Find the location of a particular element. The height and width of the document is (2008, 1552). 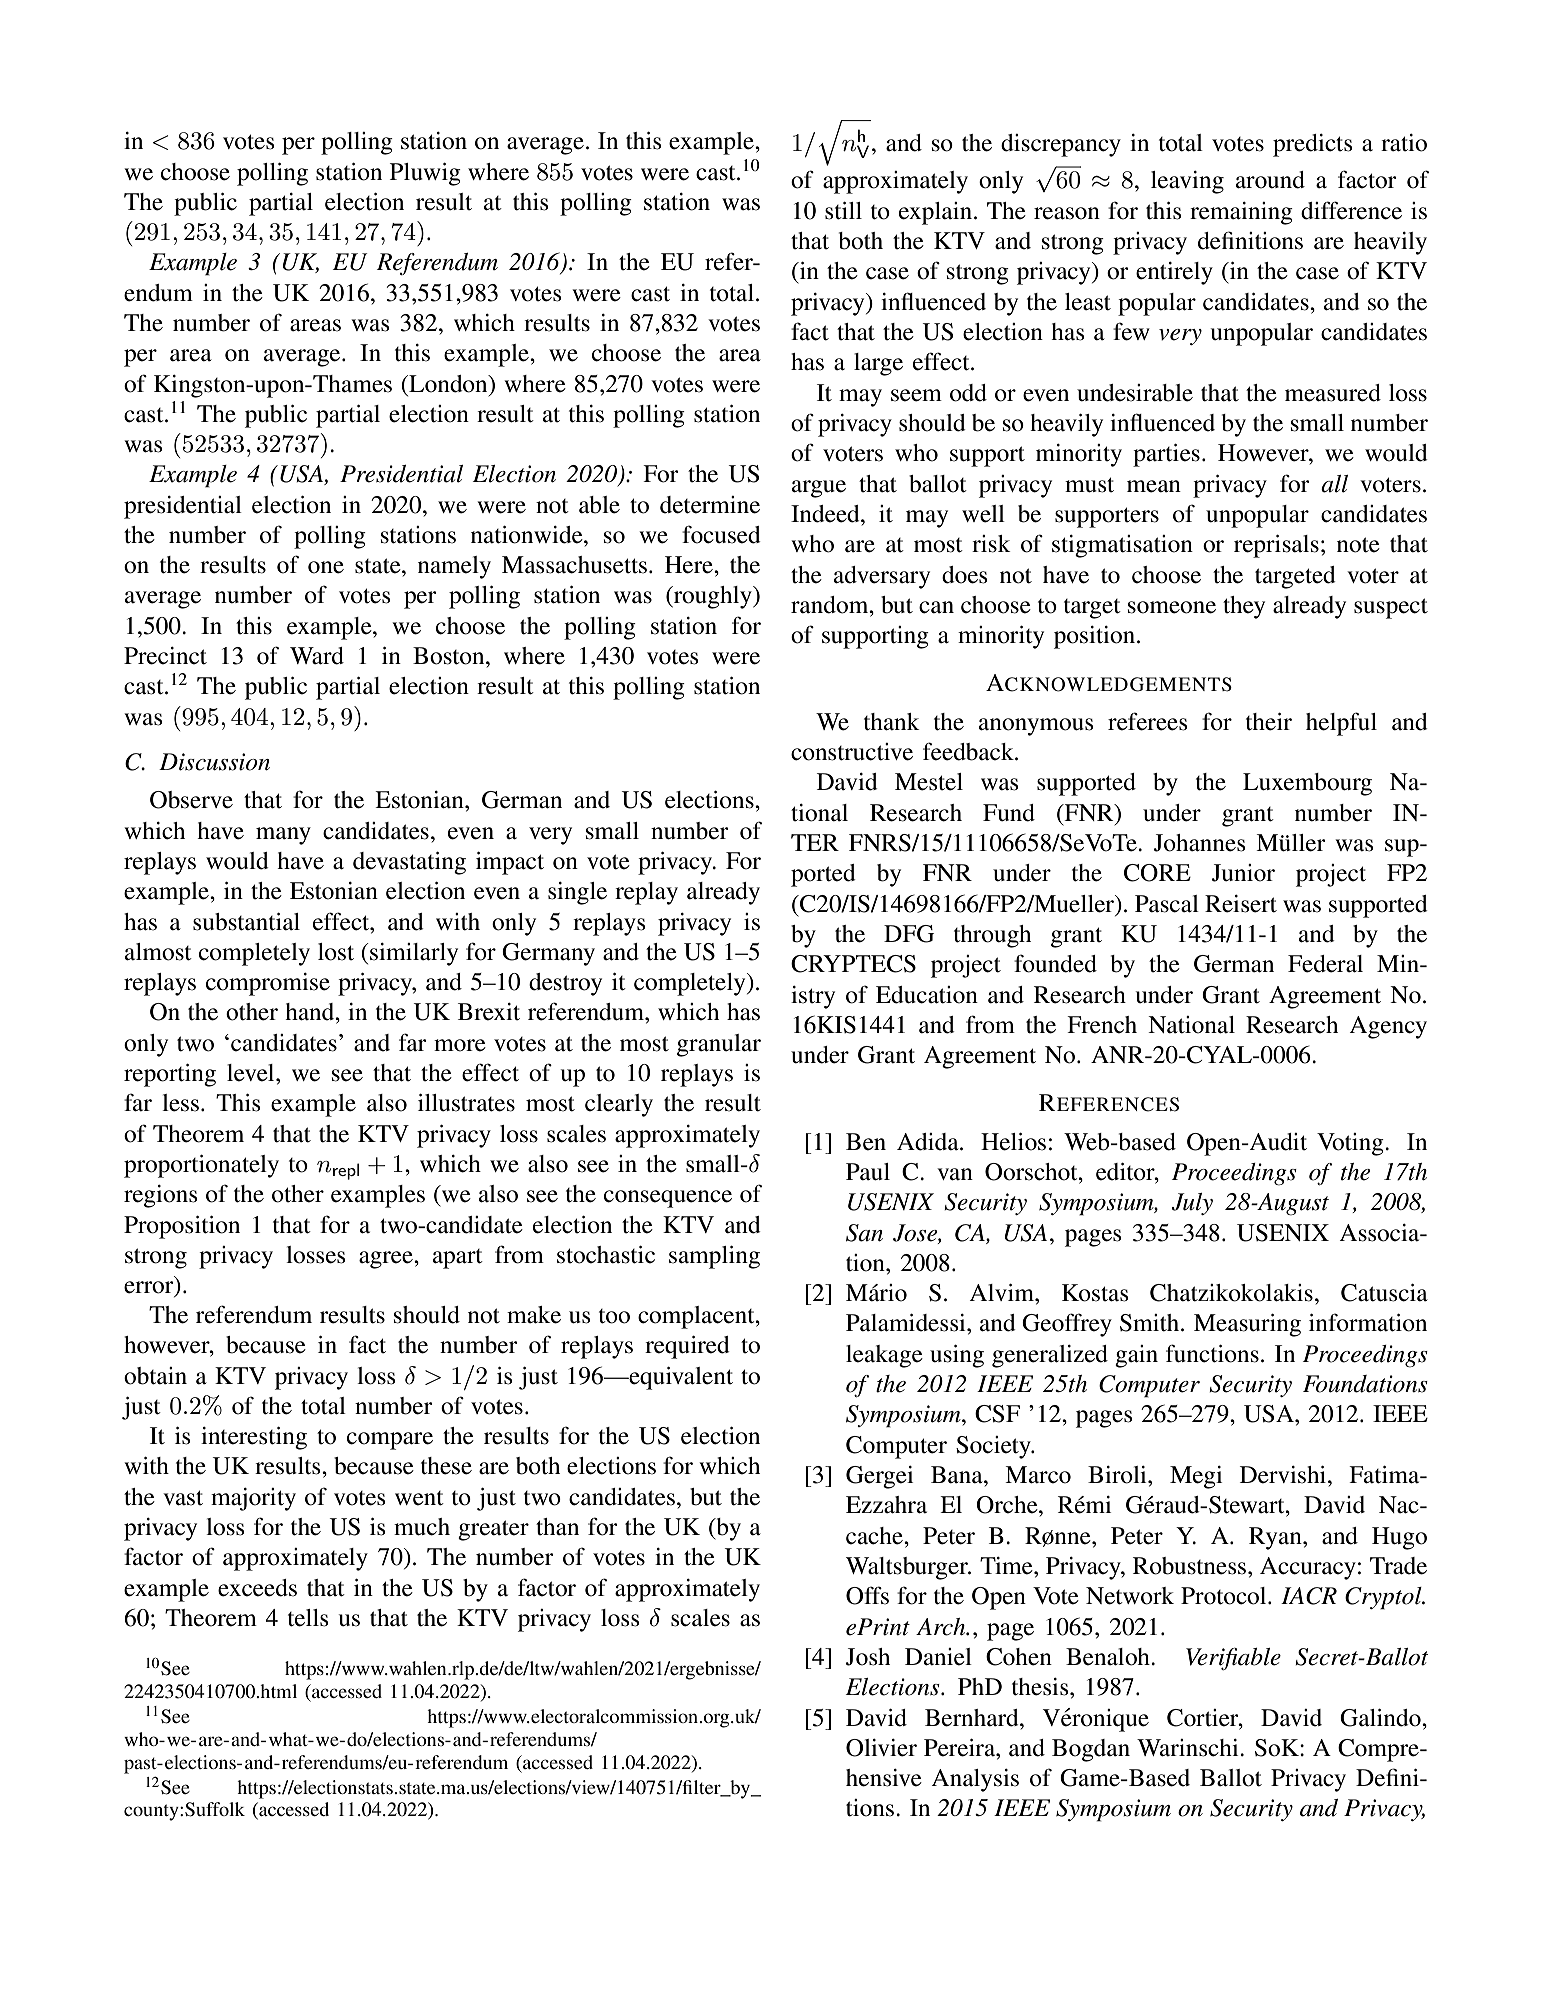

error is located at coordinates (150, 1288).
